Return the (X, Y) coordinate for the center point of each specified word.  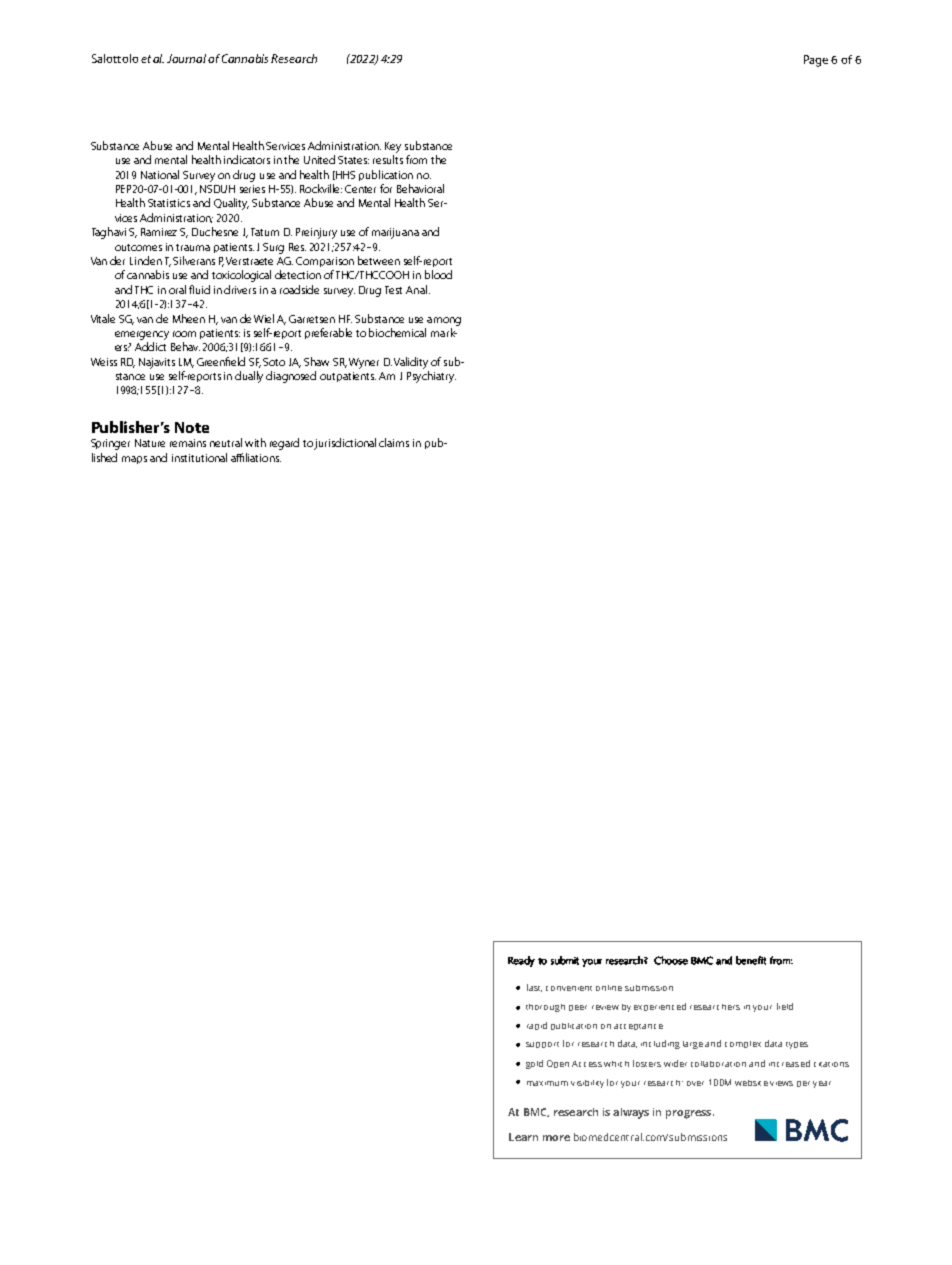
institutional (199, 457)
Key (393, 147)
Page (816, 61)
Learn (523, 1137)
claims (394, 442)
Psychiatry (431, 377)
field (785, 1006)
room (184, 334)
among (444, 321)
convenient (569, 988)
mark (444, 332)
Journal (188, 58)
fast (534, 988)
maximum (547, 1083)
